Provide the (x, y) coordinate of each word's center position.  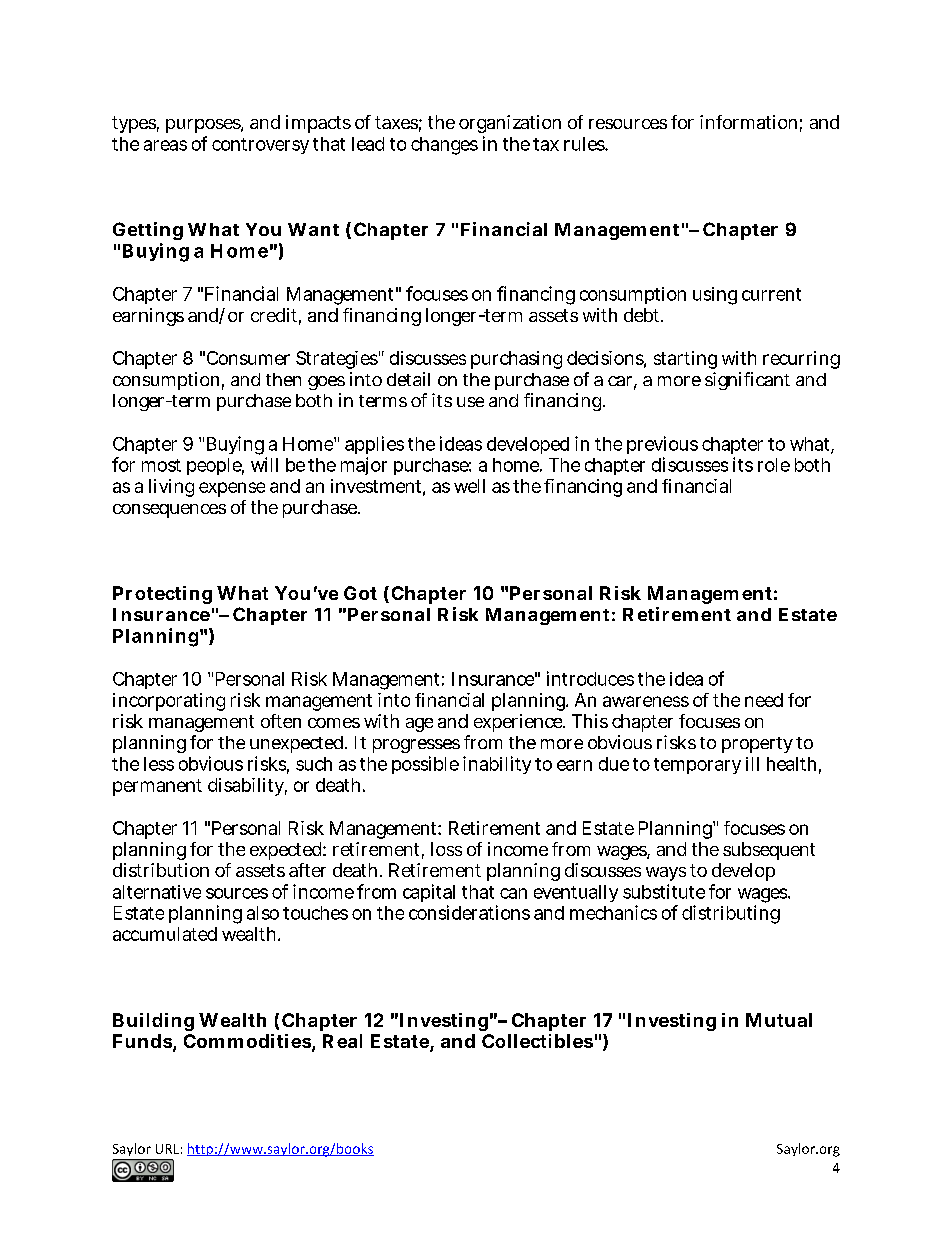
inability (497, 765)
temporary (697, 766)
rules (585, 144)
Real (342, 1041)
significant (747, 381)
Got (360, 593)
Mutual (779, 1020)
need (764, 700)
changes (444, 146)
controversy (260, 146)
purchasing (516, 360)
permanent (157, 787)
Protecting (162, 595)
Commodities (247, 1041)
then (283, 379)
